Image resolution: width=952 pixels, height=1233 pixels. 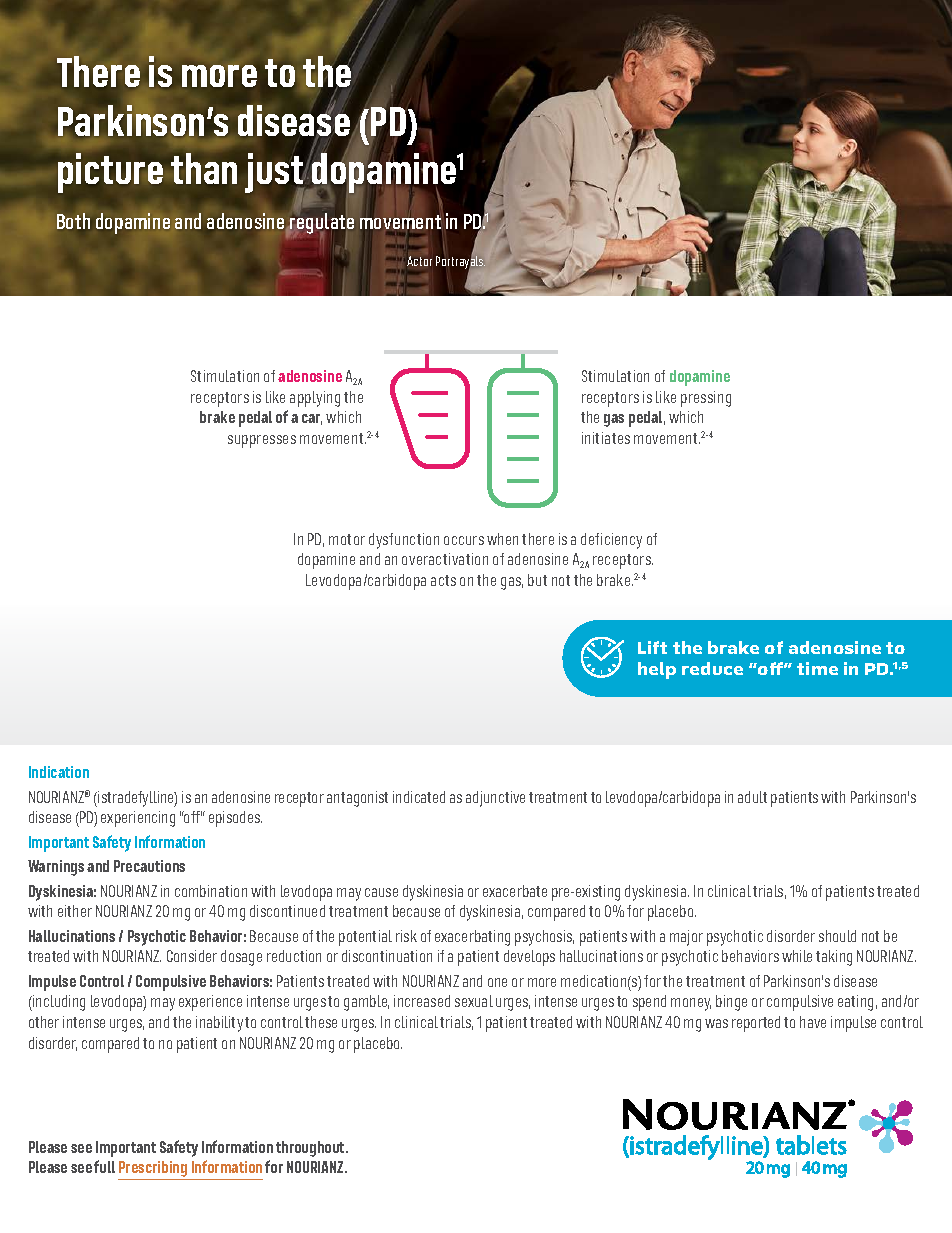 What do you see at coordinates (311, 1149) in the document?
I see `throughout` at bounding box center [311, 1149].
